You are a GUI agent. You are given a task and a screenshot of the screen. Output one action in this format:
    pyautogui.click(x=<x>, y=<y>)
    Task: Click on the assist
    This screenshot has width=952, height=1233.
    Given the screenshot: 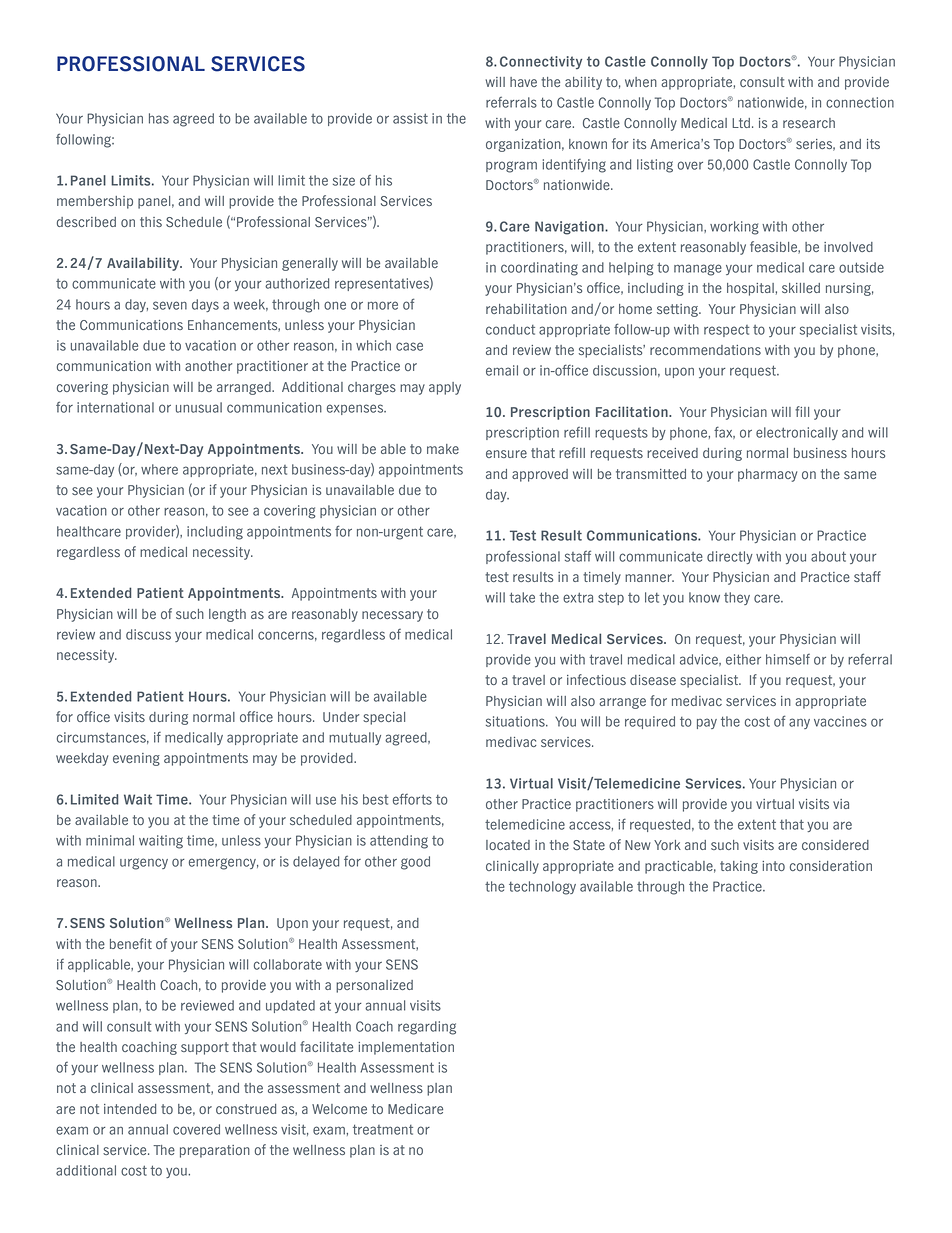 What is the action you would take?
    pyautogui.click(x=410, y=118)
